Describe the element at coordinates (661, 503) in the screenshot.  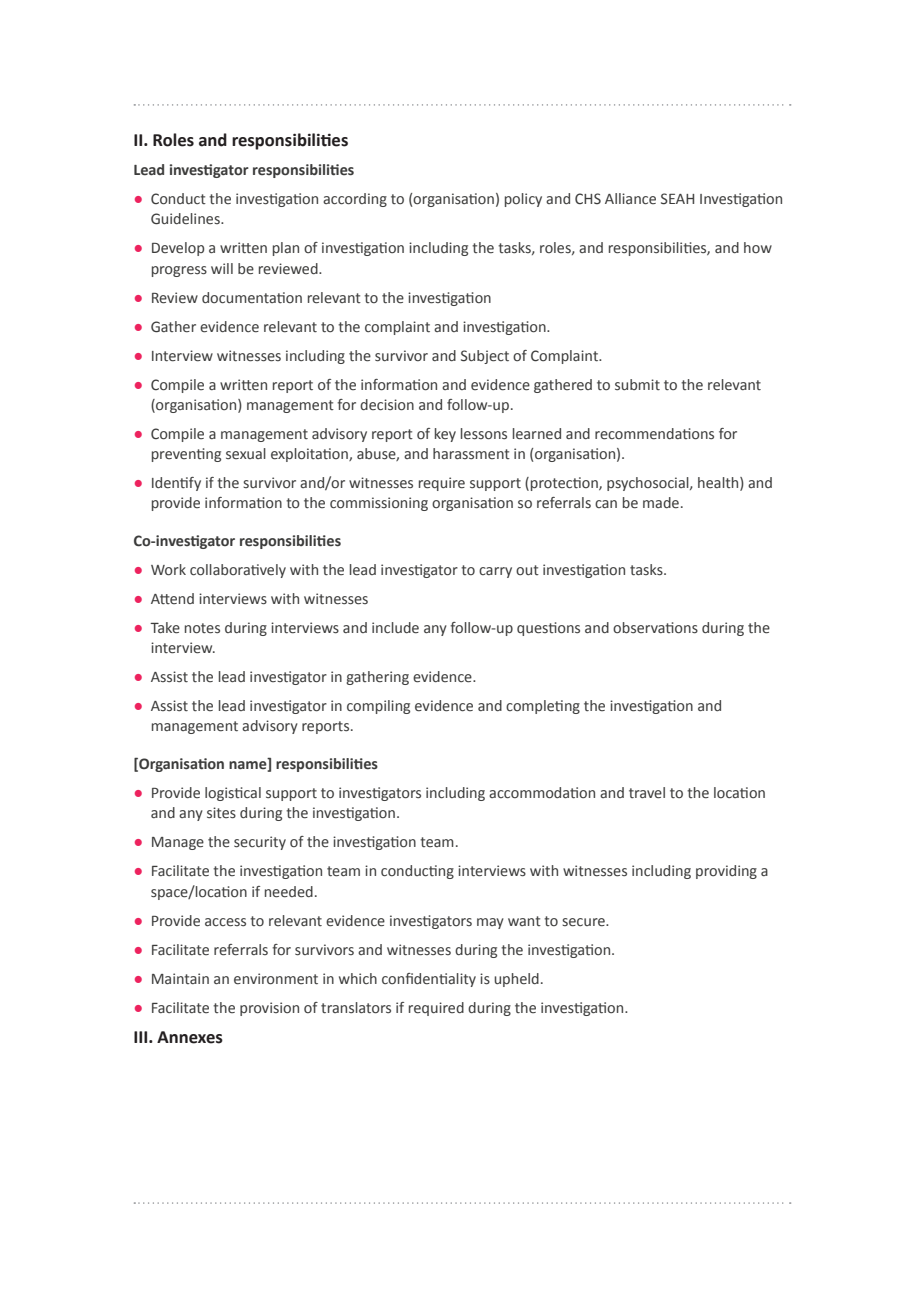
I see `made` at that location.
